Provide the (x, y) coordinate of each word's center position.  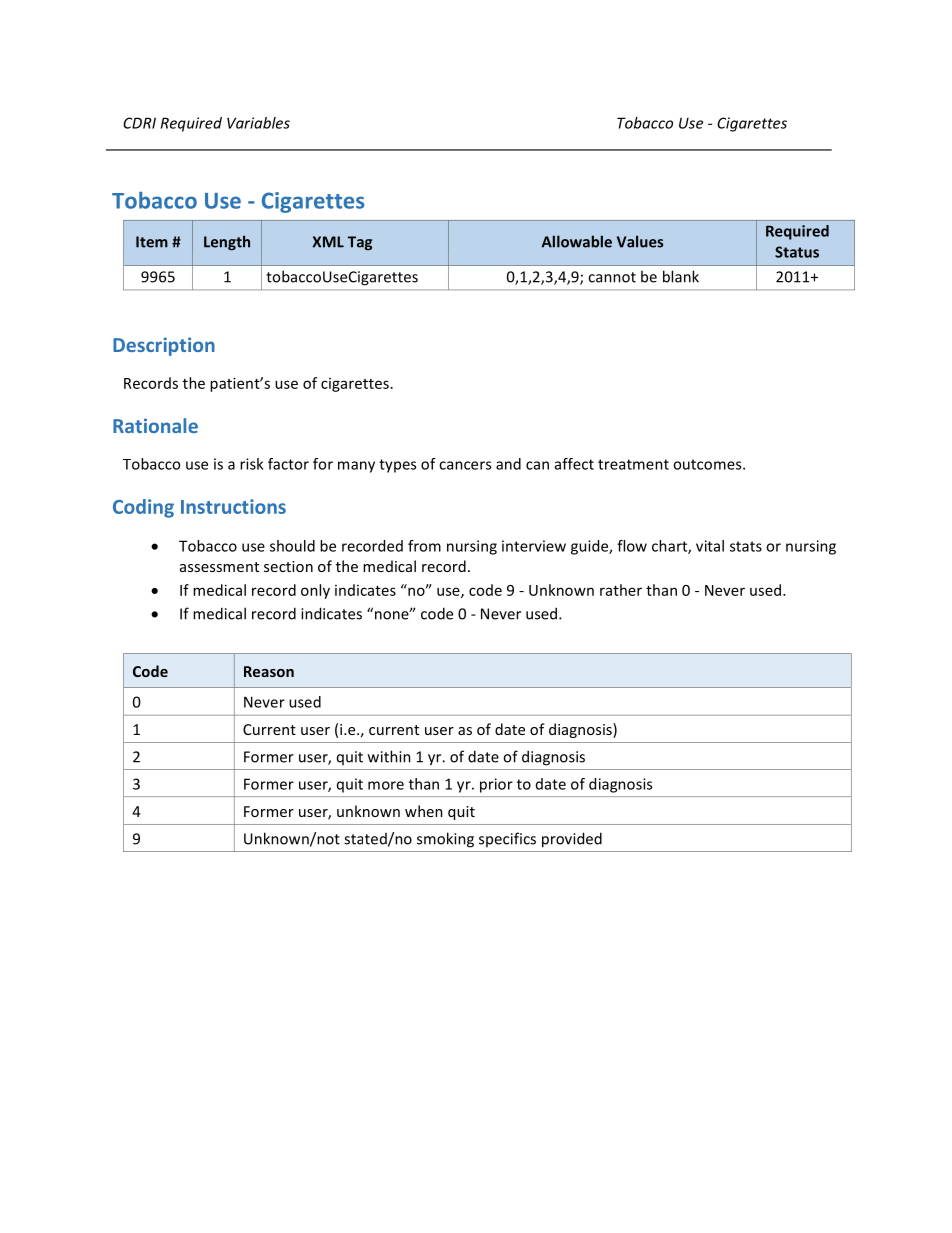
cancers (465, 465)
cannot (612, 277)
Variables (258, 123)
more (386, 785)
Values (640, 241)
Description (164, 346)
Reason (269, 671)
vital (710, 546)
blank (681, 276)
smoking (445, 840)
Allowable (577, 241)
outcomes (708, 464)
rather (621, 590)
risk (251, 464)
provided (572, 840)
